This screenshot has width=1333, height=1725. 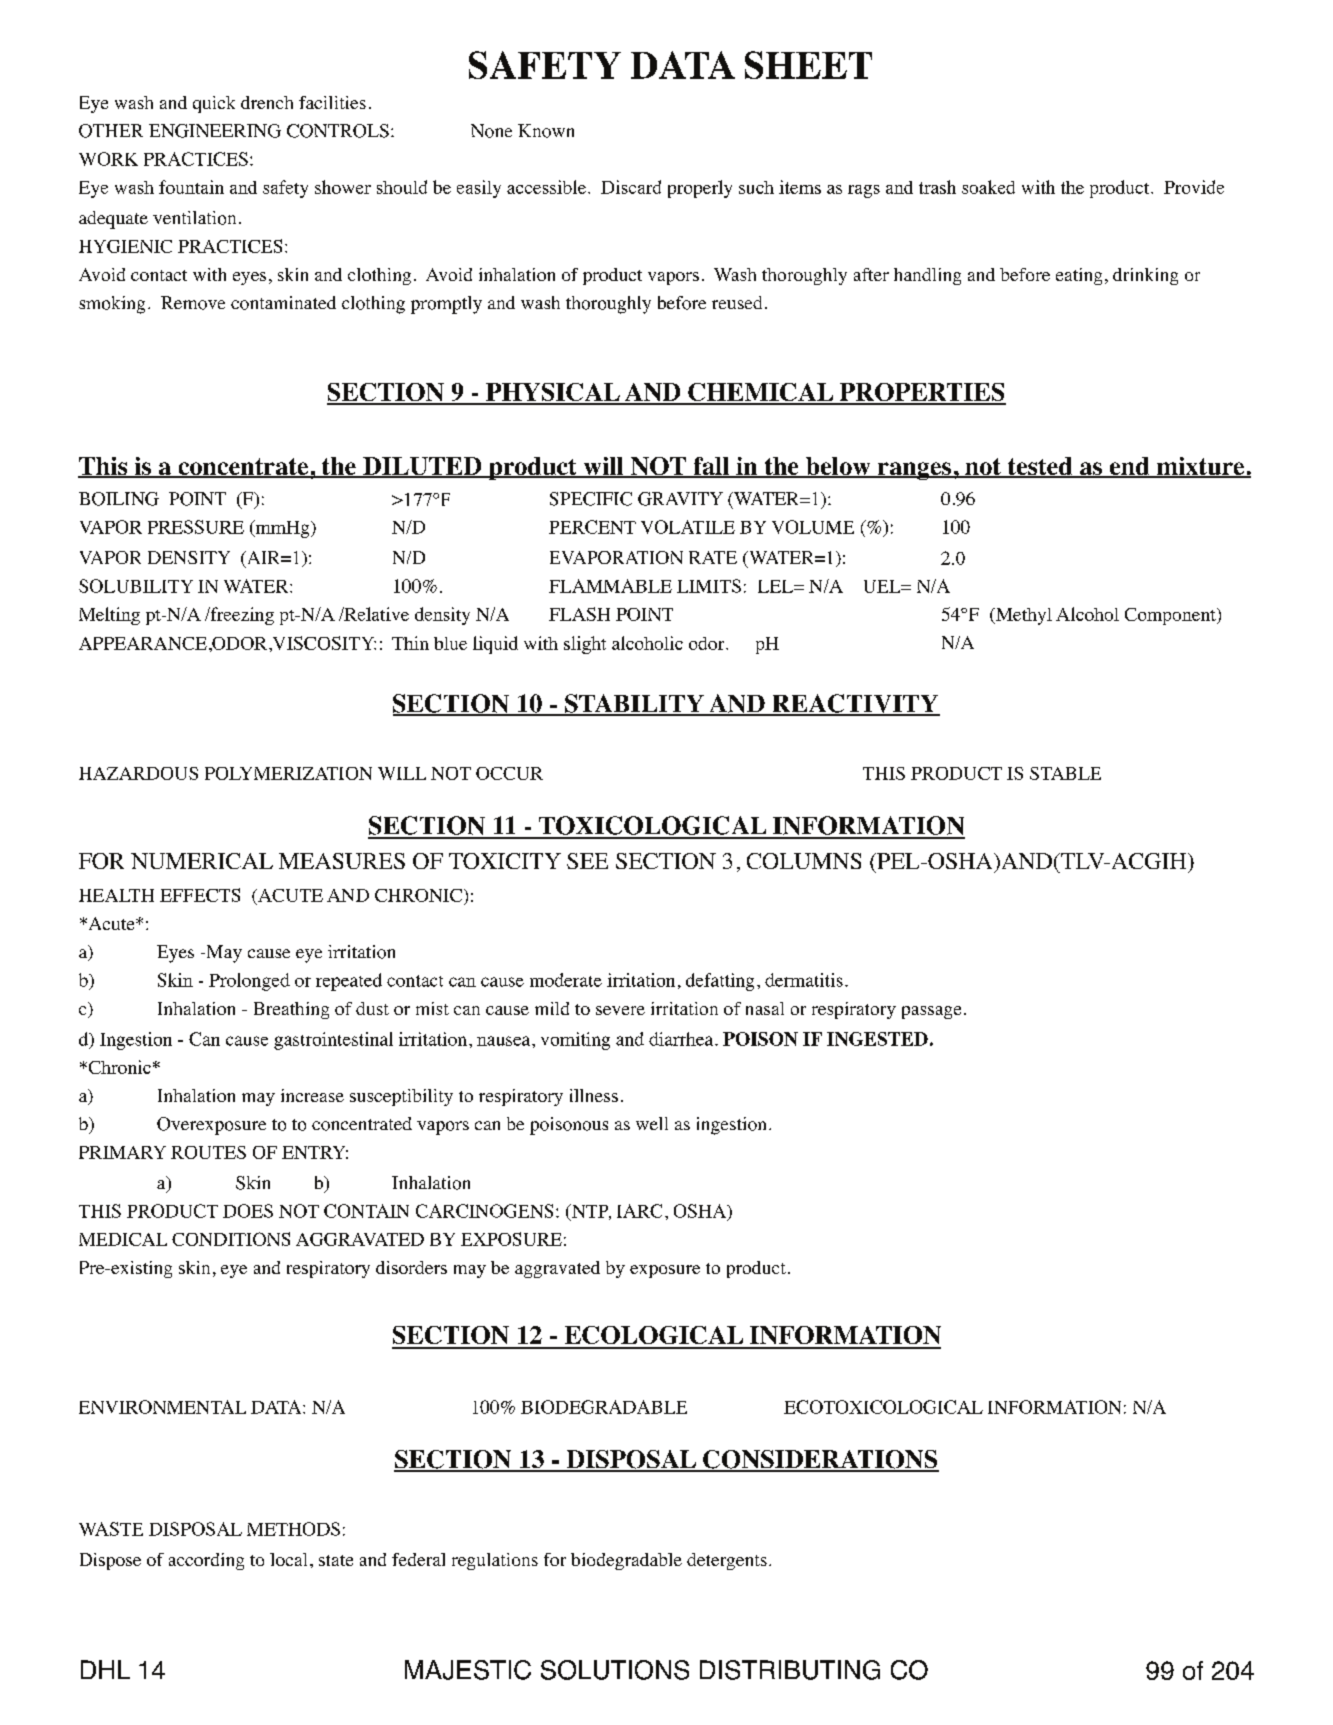 What do you see at coordinates (1022, 616) in the screenshot?
I see `Methyl` at bounding box center [1022, 616].
